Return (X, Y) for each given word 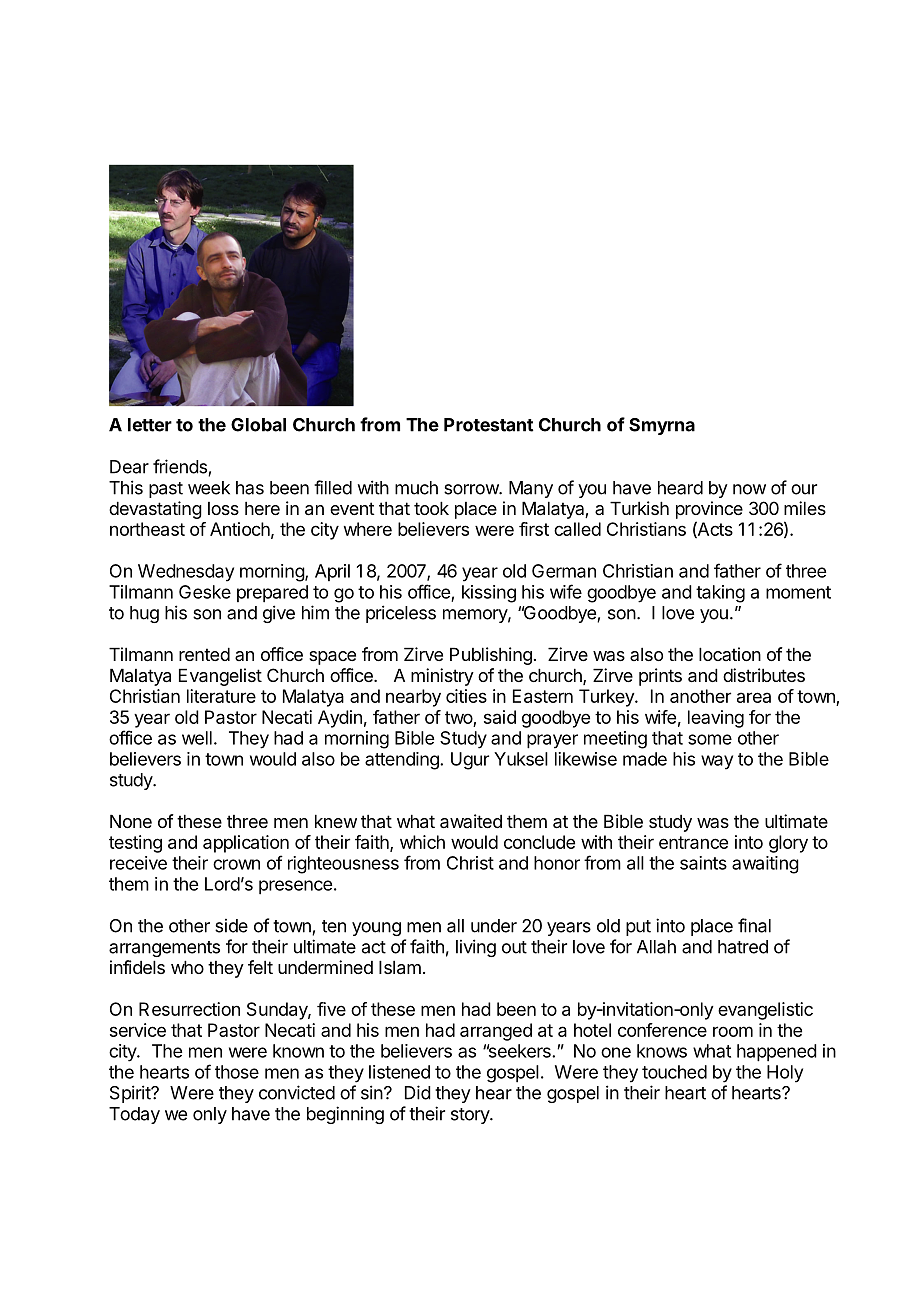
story (471, 1116)
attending (403, 761)
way (717, 762)
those (237, 1072)
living (476, 948)
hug (144, 614)
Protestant (488, 425)
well (197, 738)
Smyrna (662, 426)
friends (181, 467)
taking (720, 594)
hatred (743, 947)
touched (674, 1072)
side (231, 926)
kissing (489, 594)
